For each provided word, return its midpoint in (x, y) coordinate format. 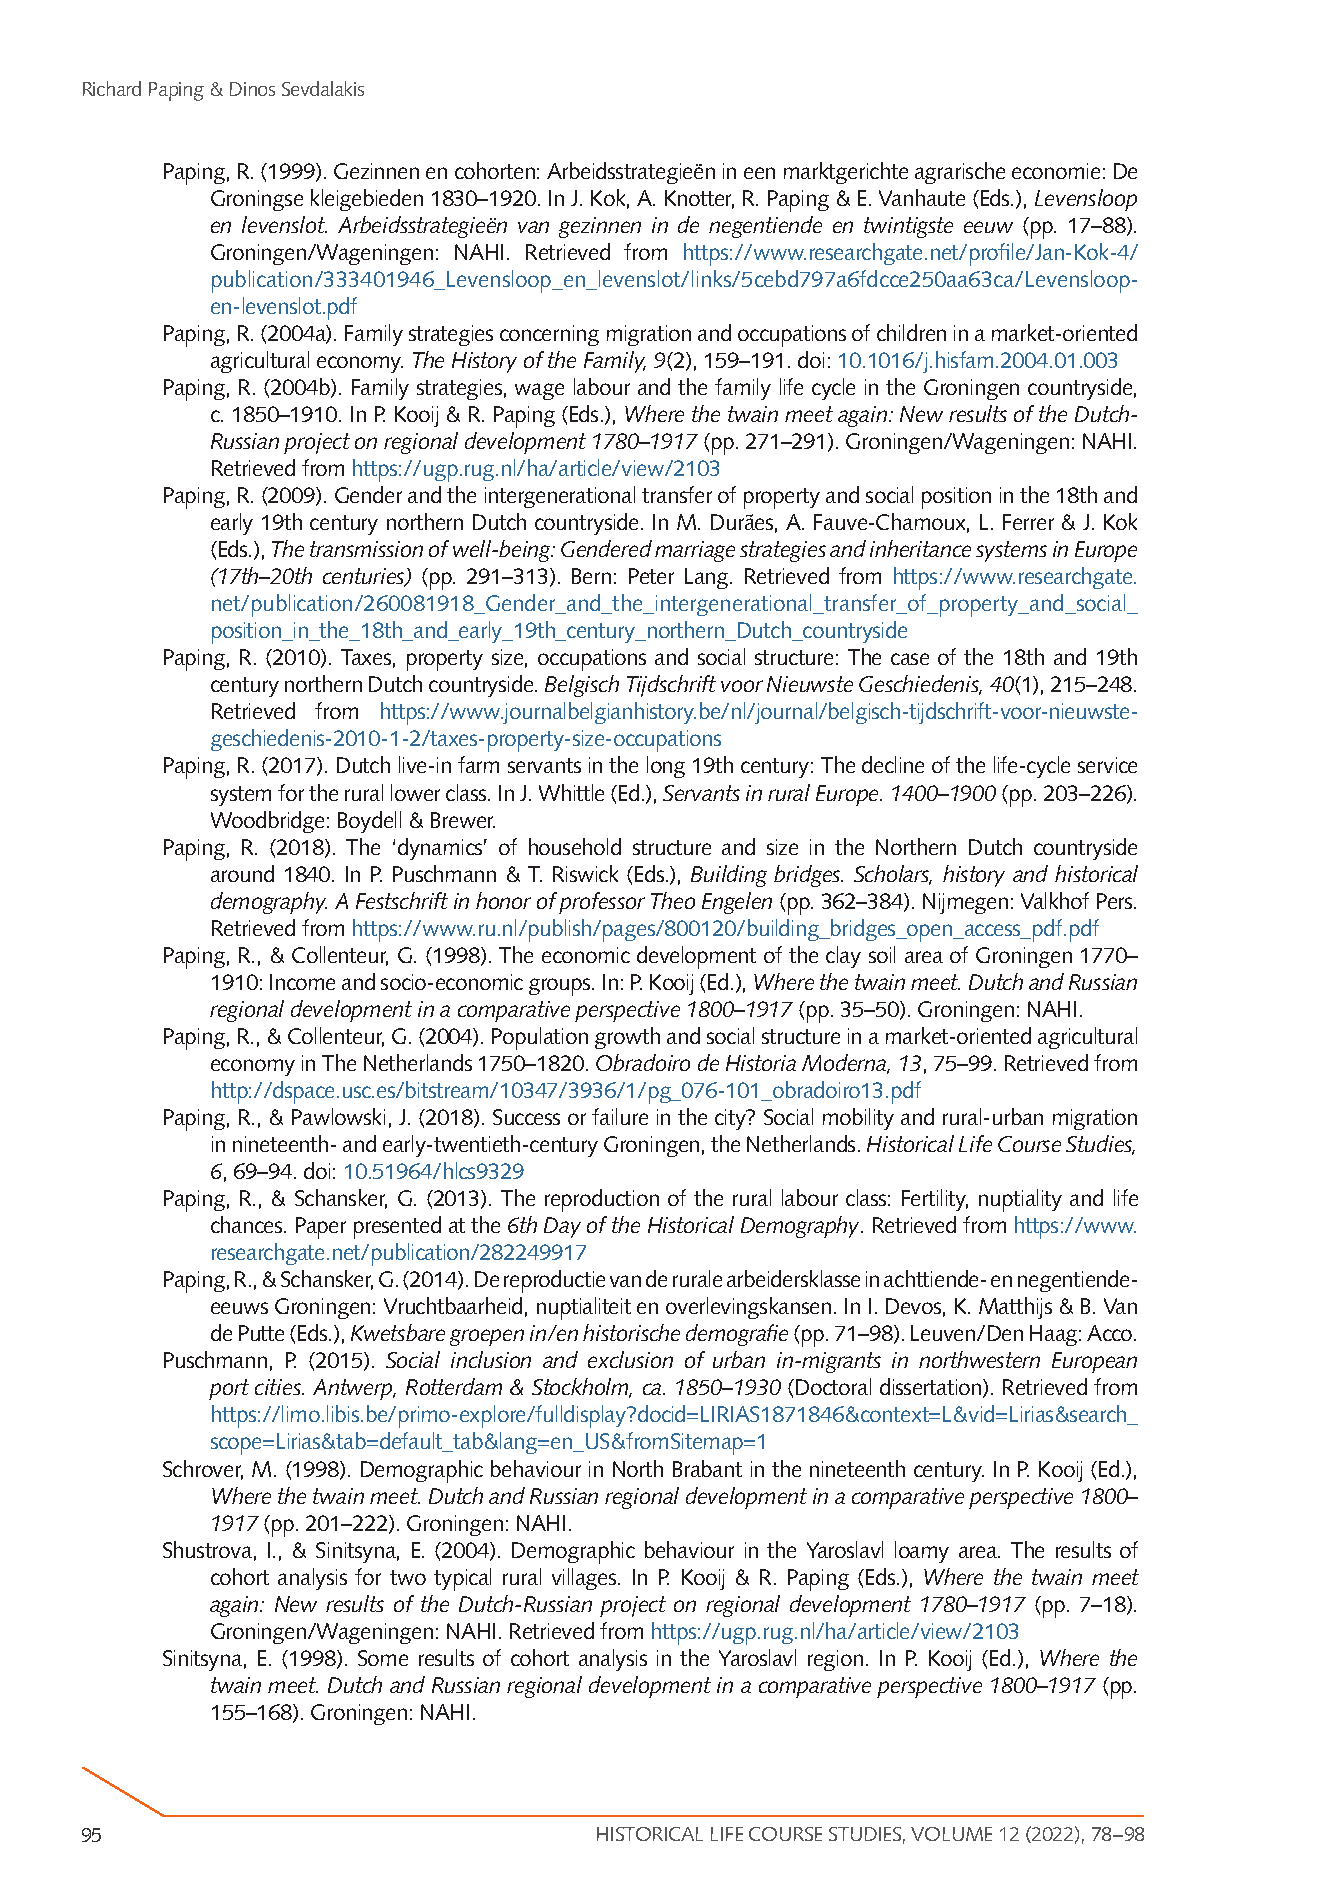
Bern (591, 576)
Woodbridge (267, 822)
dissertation (932, 1388)
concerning (549, 335)
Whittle (571, 792)
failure (620, 1116)
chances (248, 1224)
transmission (366, 549)
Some (383, 1658)
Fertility (935, 1200)
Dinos (252, 89)
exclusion (630, 1359)
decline (893, 764)
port (229, 1389)
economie (1056, 171)
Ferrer (1028, 522)
